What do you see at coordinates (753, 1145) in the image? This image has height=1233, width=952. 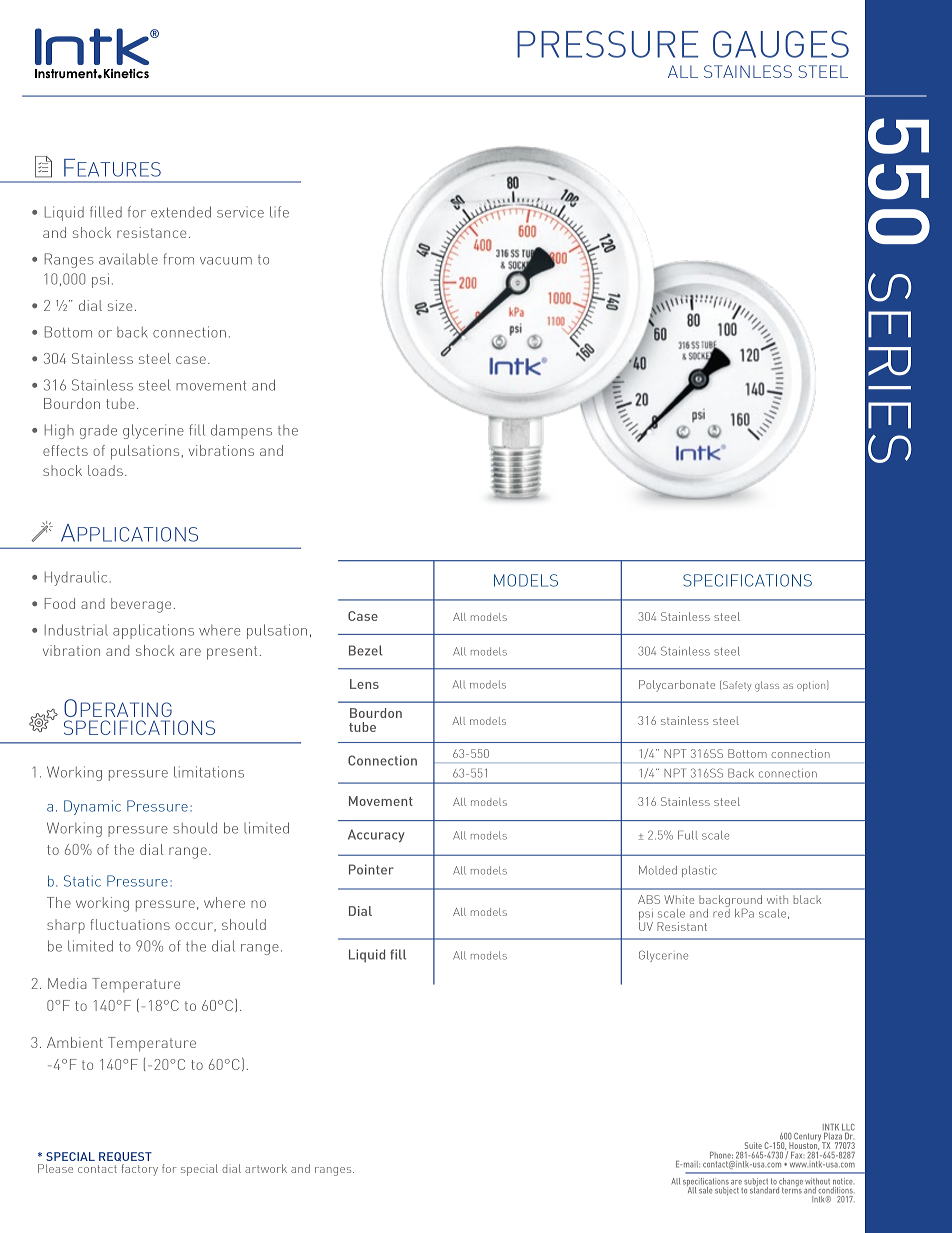 I see `Suite` at bounding box center [753, 1145].
